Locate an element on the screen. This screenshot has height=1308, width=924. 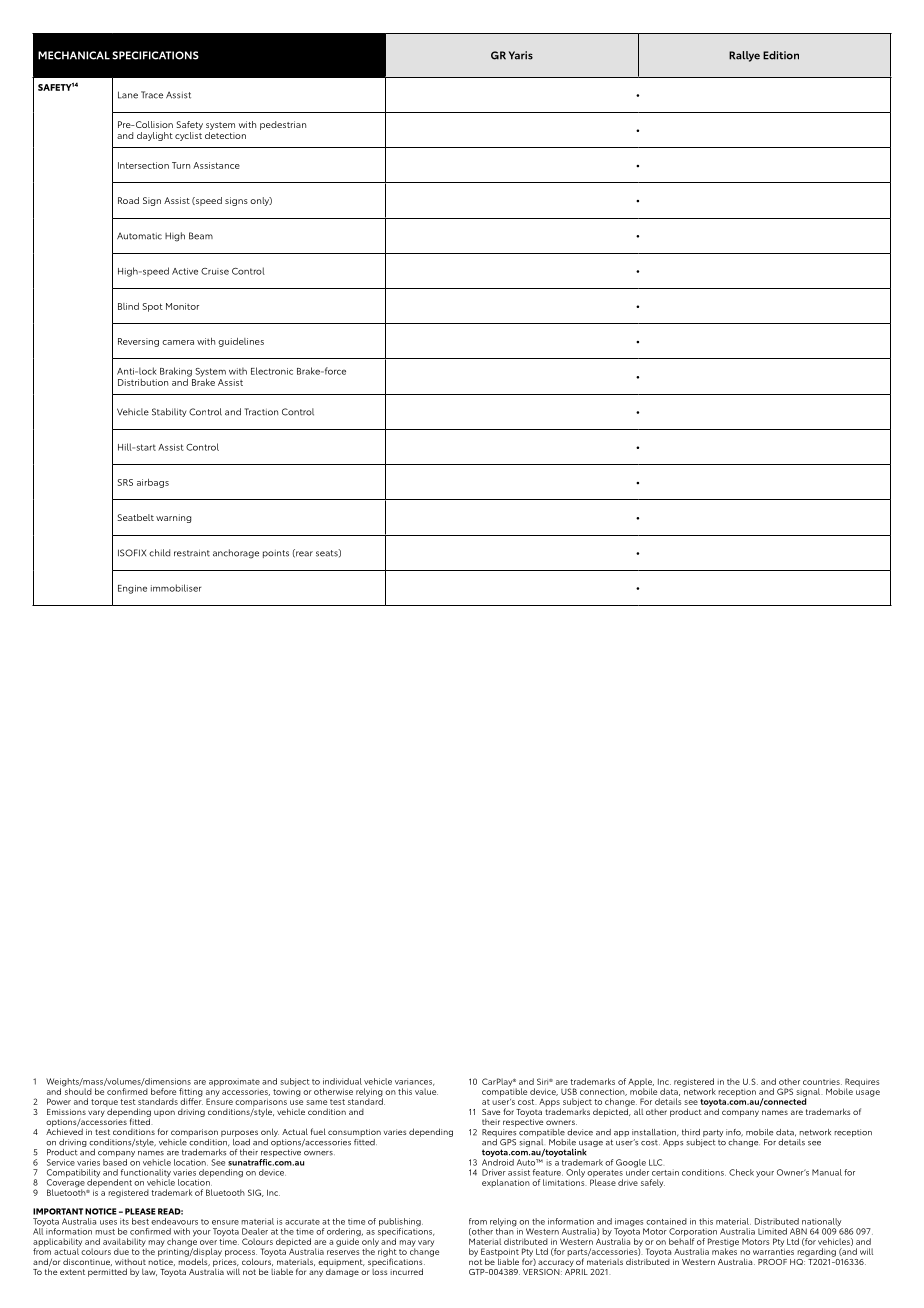
Yaris is located at coordinates (521, 55).
